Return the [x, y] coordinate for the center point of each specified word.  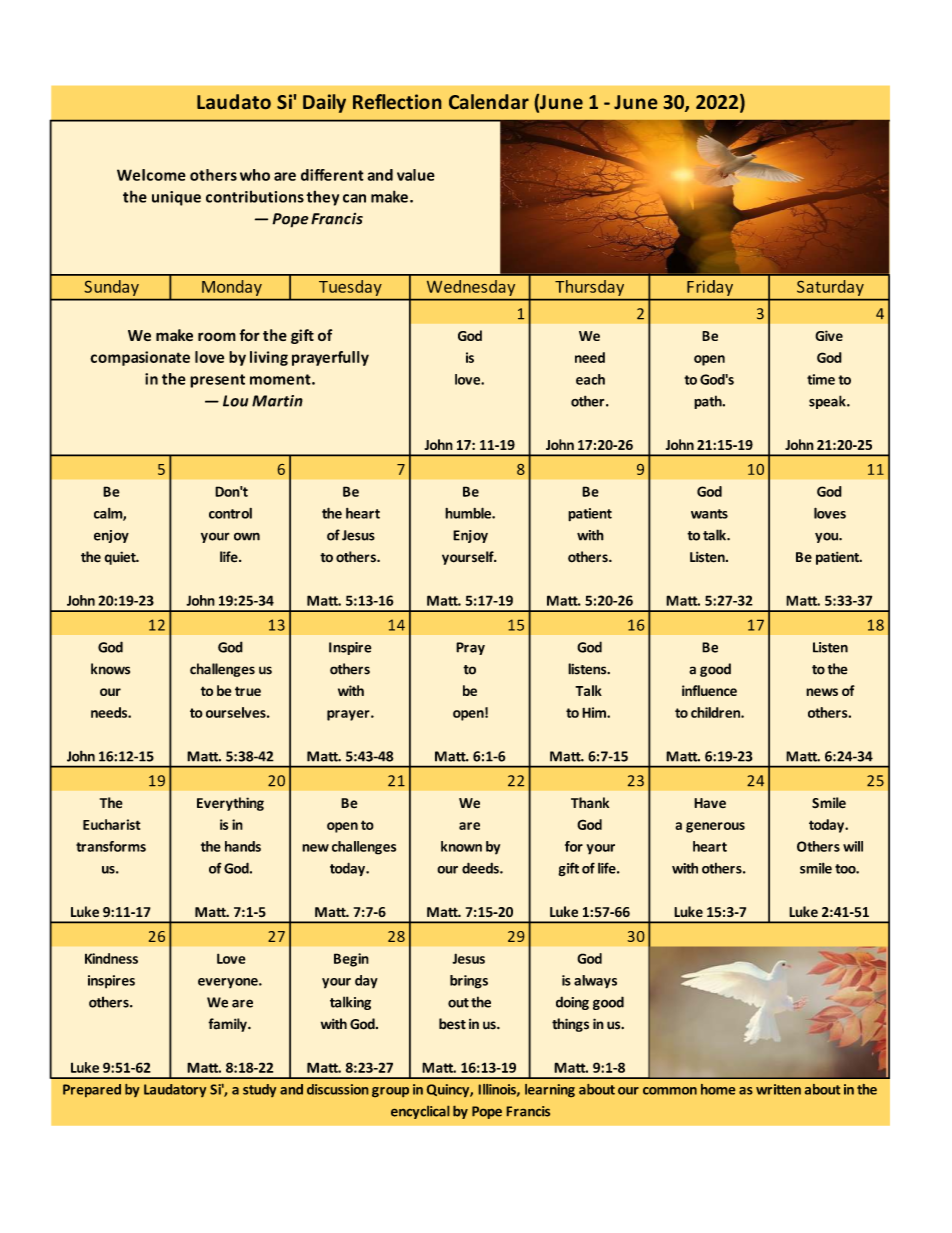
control [230, 513]
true [248, 691]
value [416, 175]
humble [469, 513]
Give [829, 335]
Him [595, 712]
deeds [481, 868]
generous [715, 827]
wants [709, 514]
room [217, 336]
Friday [710, 288]
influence [709, 690]
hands [243, 846]
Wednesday [471, 288]
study [259, 1090]
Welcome [151, 175]
